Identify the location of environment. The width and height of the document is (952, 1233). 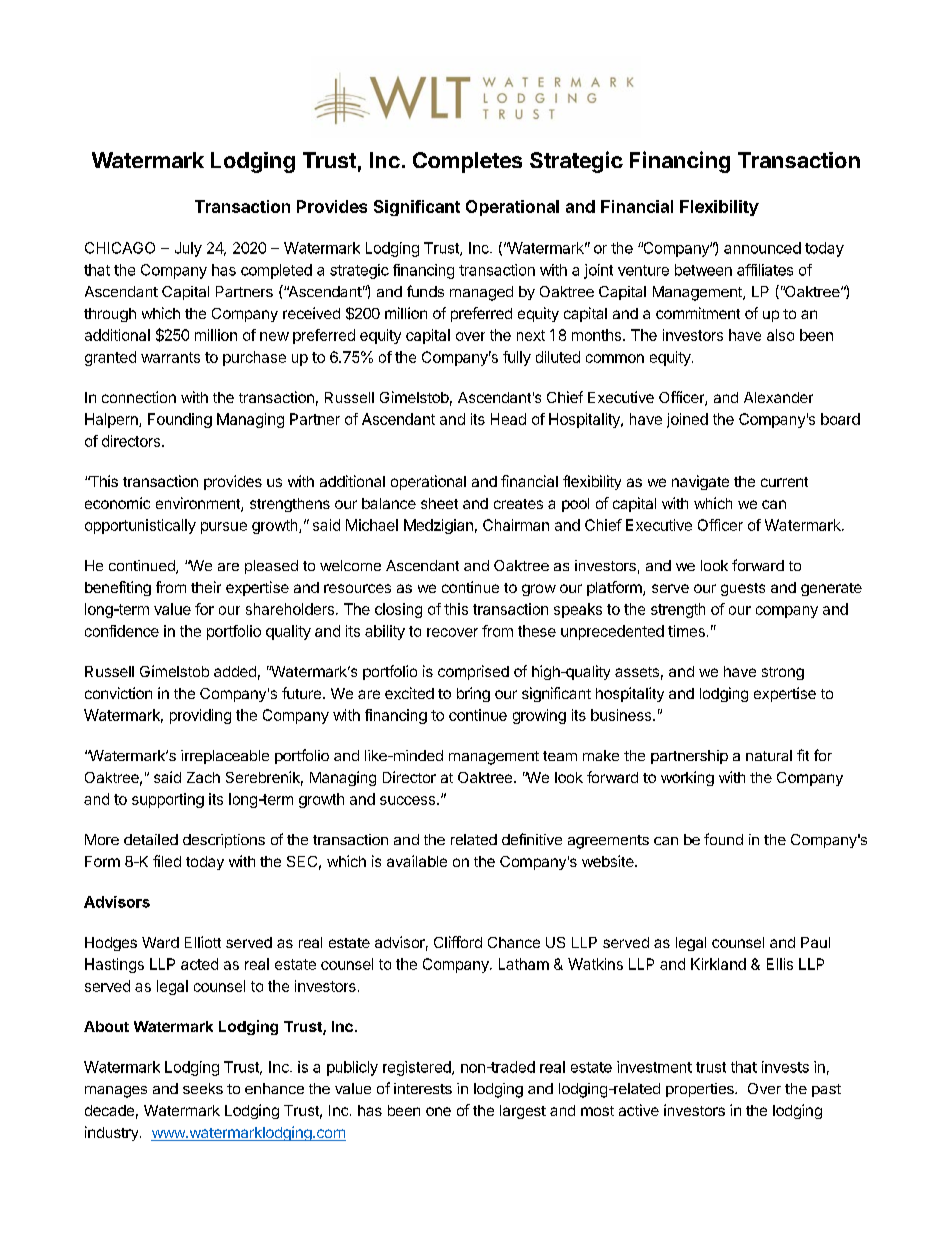
(199, 504).
